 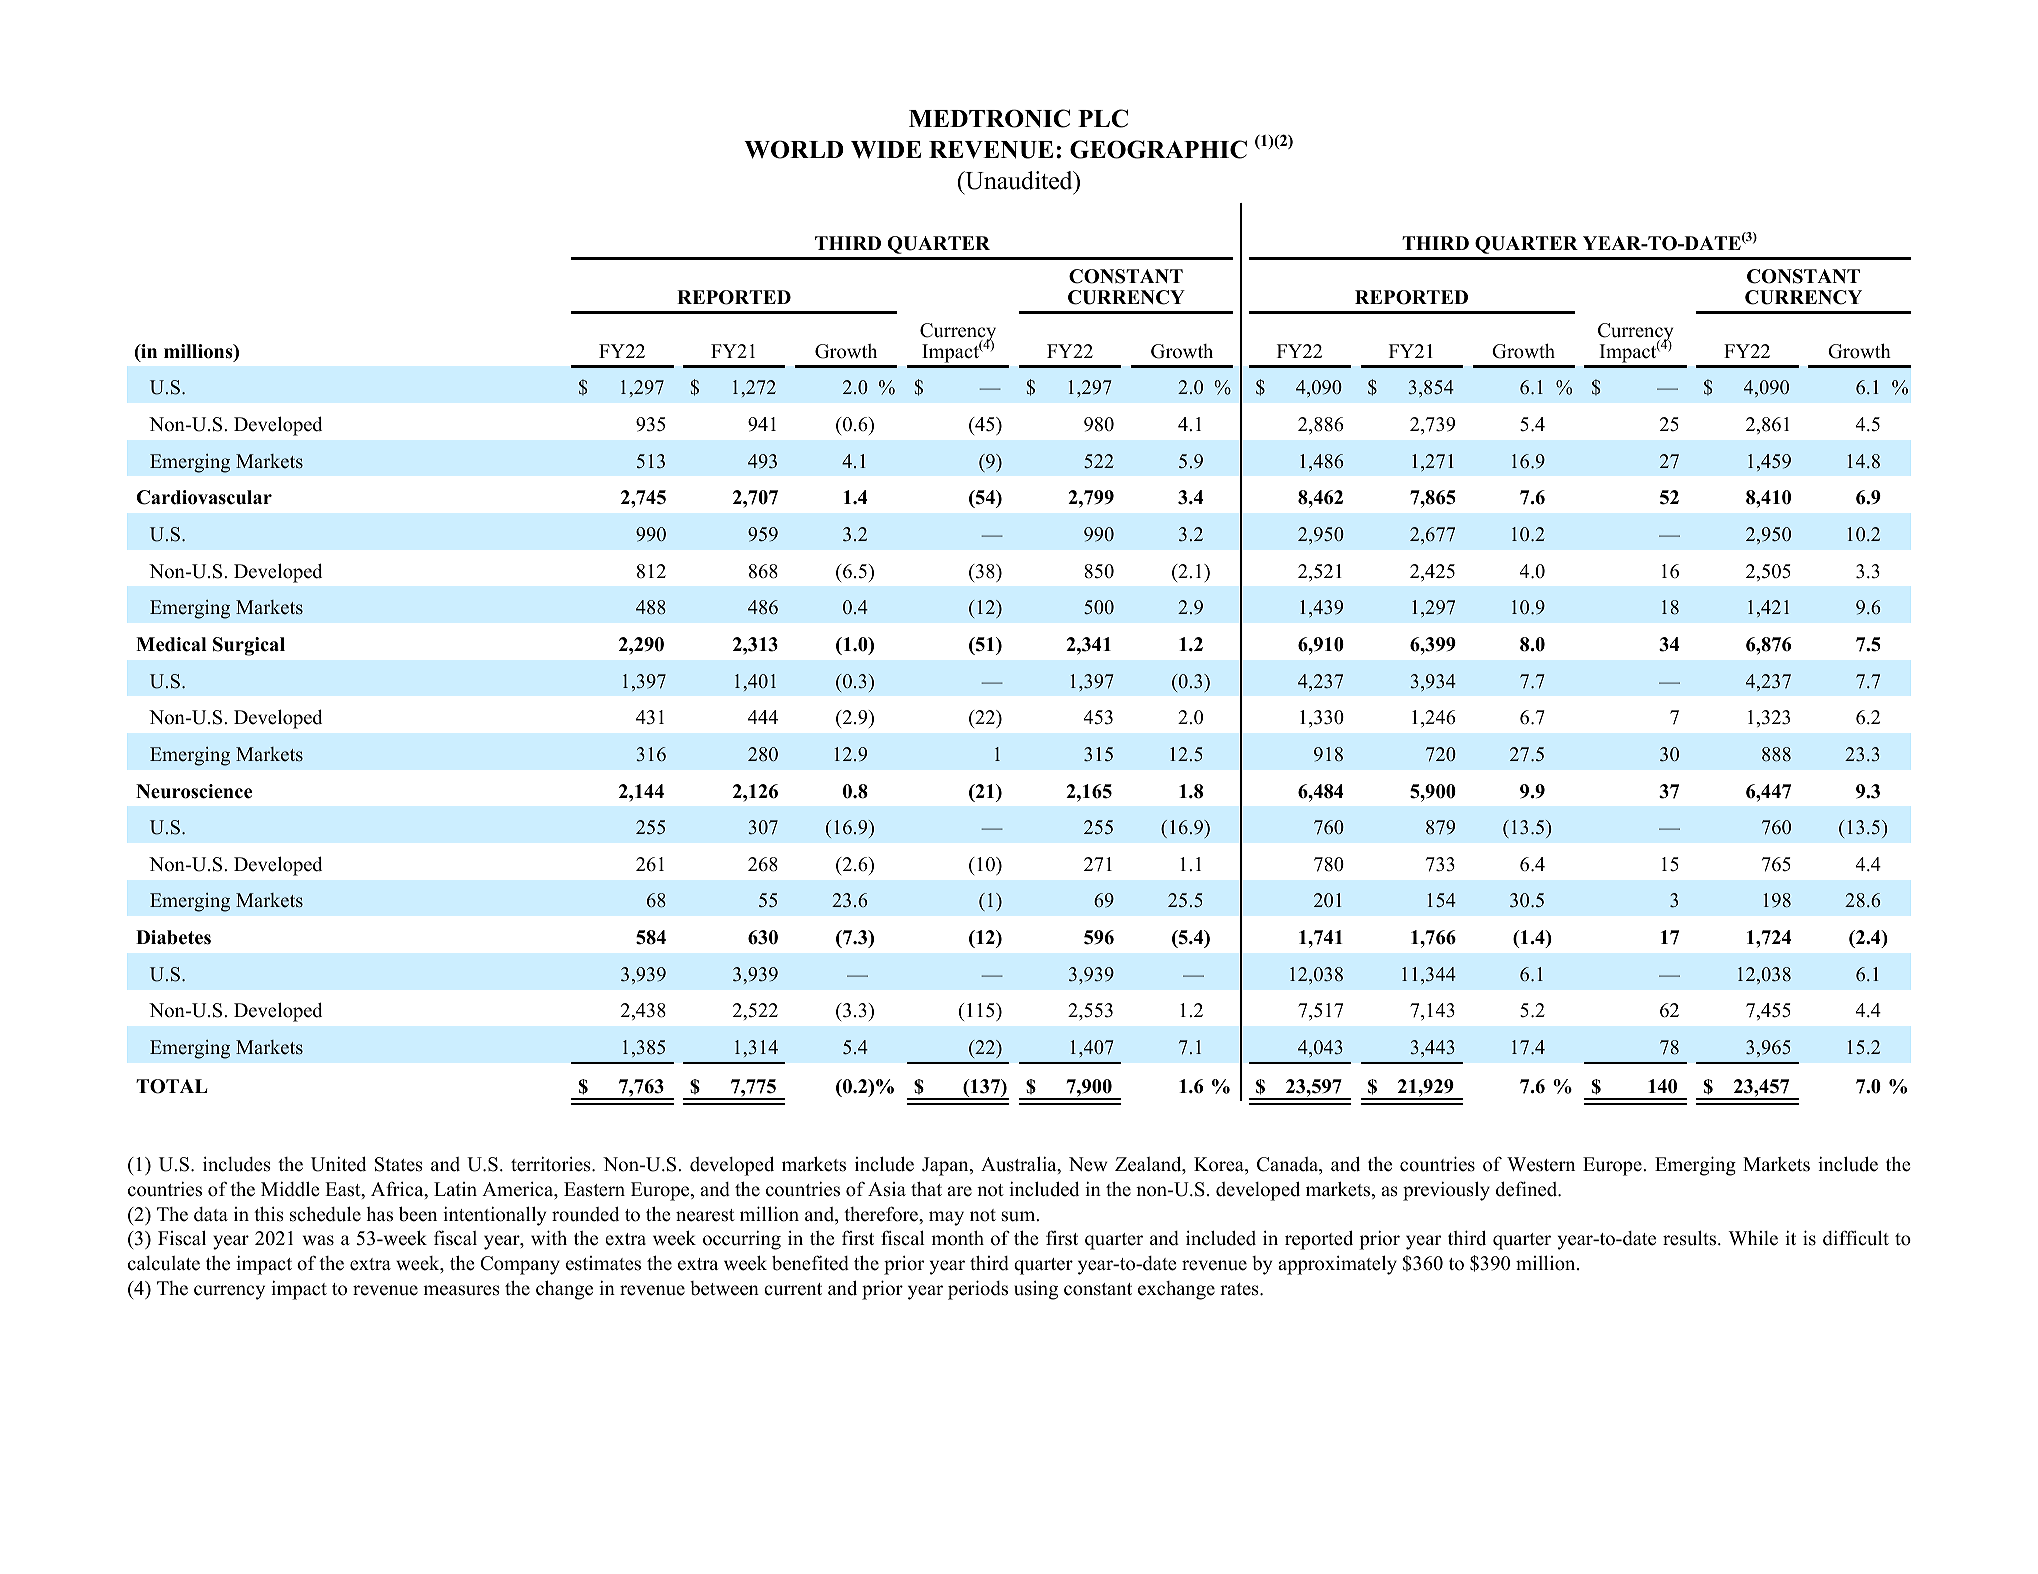 What do you see at coordinates (957, 1238) in the screenshot?
I see `month` at bounding box center [957, 1238].
